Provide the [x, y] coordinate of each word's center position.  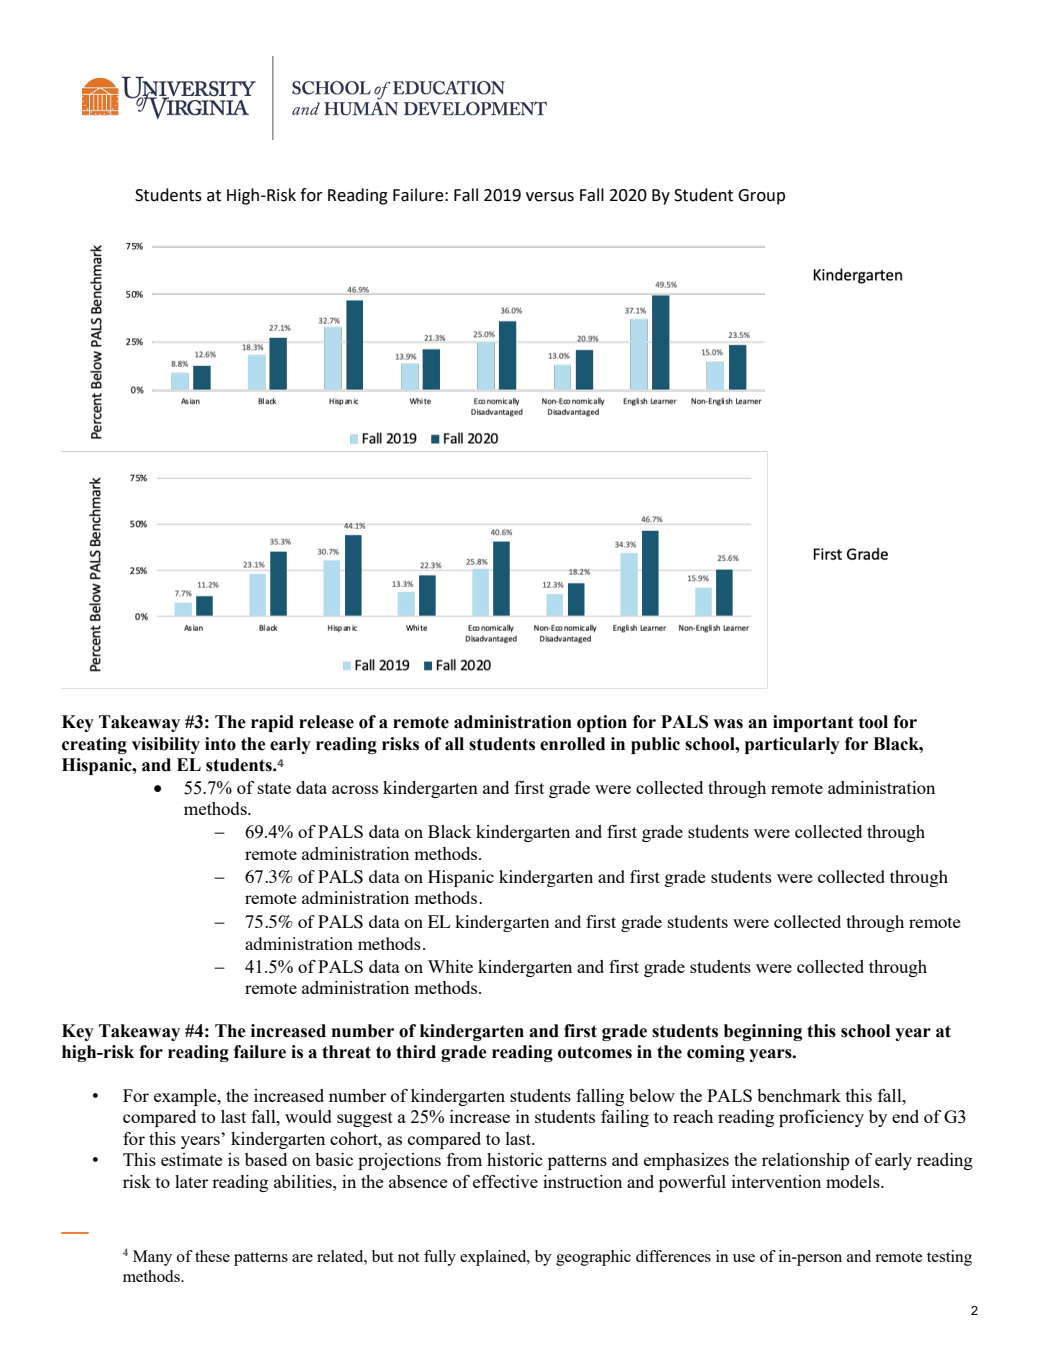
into [220, 744]
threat [346, 1052]
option [602, 723]
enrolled [572, 744]
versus [550, 197]
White [450, 966]
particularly [792, 745]
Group [761, 197]
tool [873, 722]
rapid [272, 723]
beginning [763, 1032]
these [212, 1256]
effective [505, 1181]
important [813, 723]
